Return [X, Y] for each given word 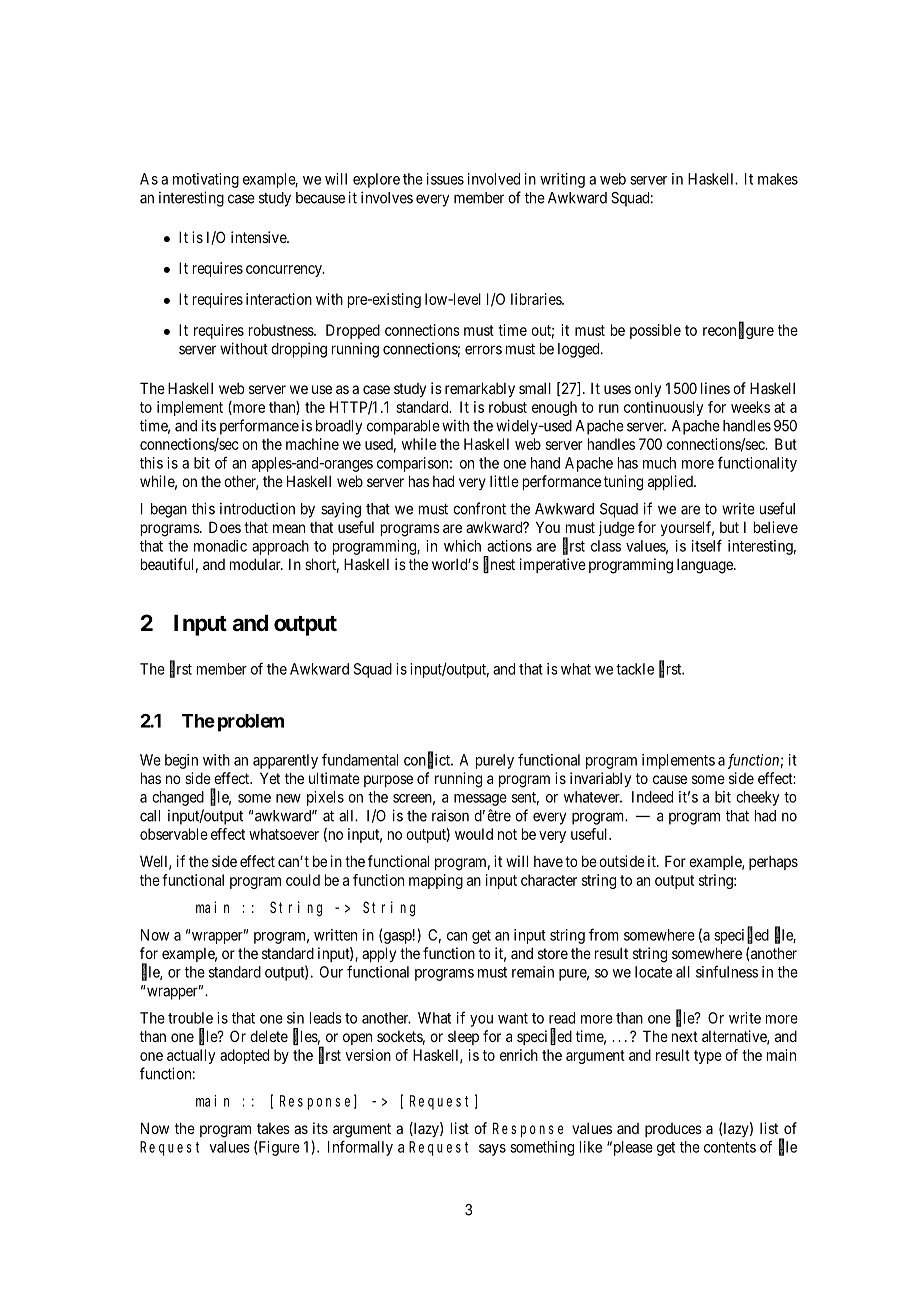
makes [778, 179]
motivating [206, 180]
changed [178, 798]
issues [445, 179]
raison [450, 816]
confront [479, 508]
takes [273, 1128]
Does [225, 527]
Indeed [652, 797]
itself [707, 545]
